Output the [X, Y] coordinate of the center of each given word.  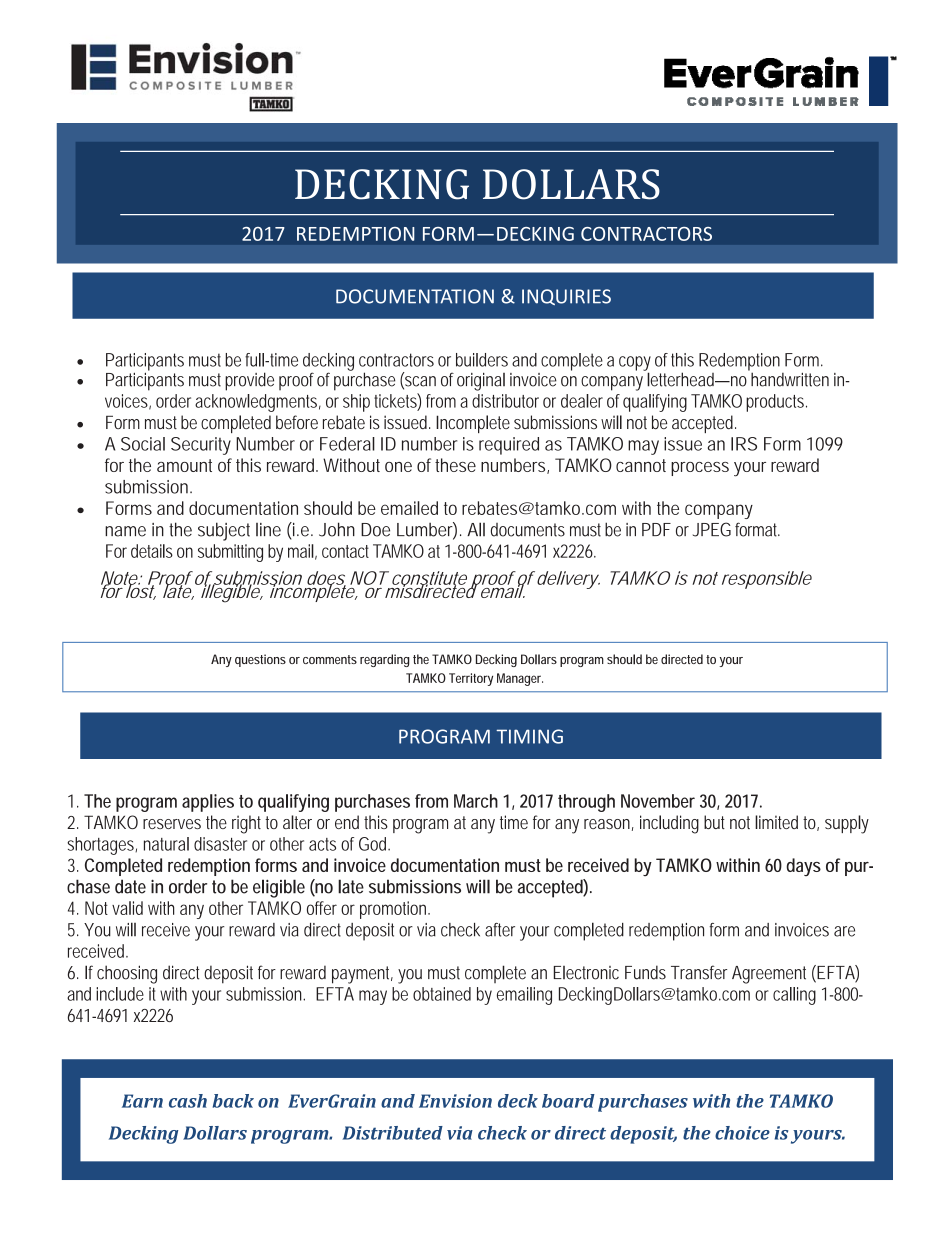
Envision [455, 1101]
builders [482, 360]
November [658, 801]
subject [224, 531]
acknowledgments [258, 403]
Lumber [427, 530]
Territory [471, 679]
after [500, 930]
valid [127, 908]
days [803, 867]
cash [188, 1101]
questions [260, 660]
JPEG [712, 529]
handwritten [790, 379]
